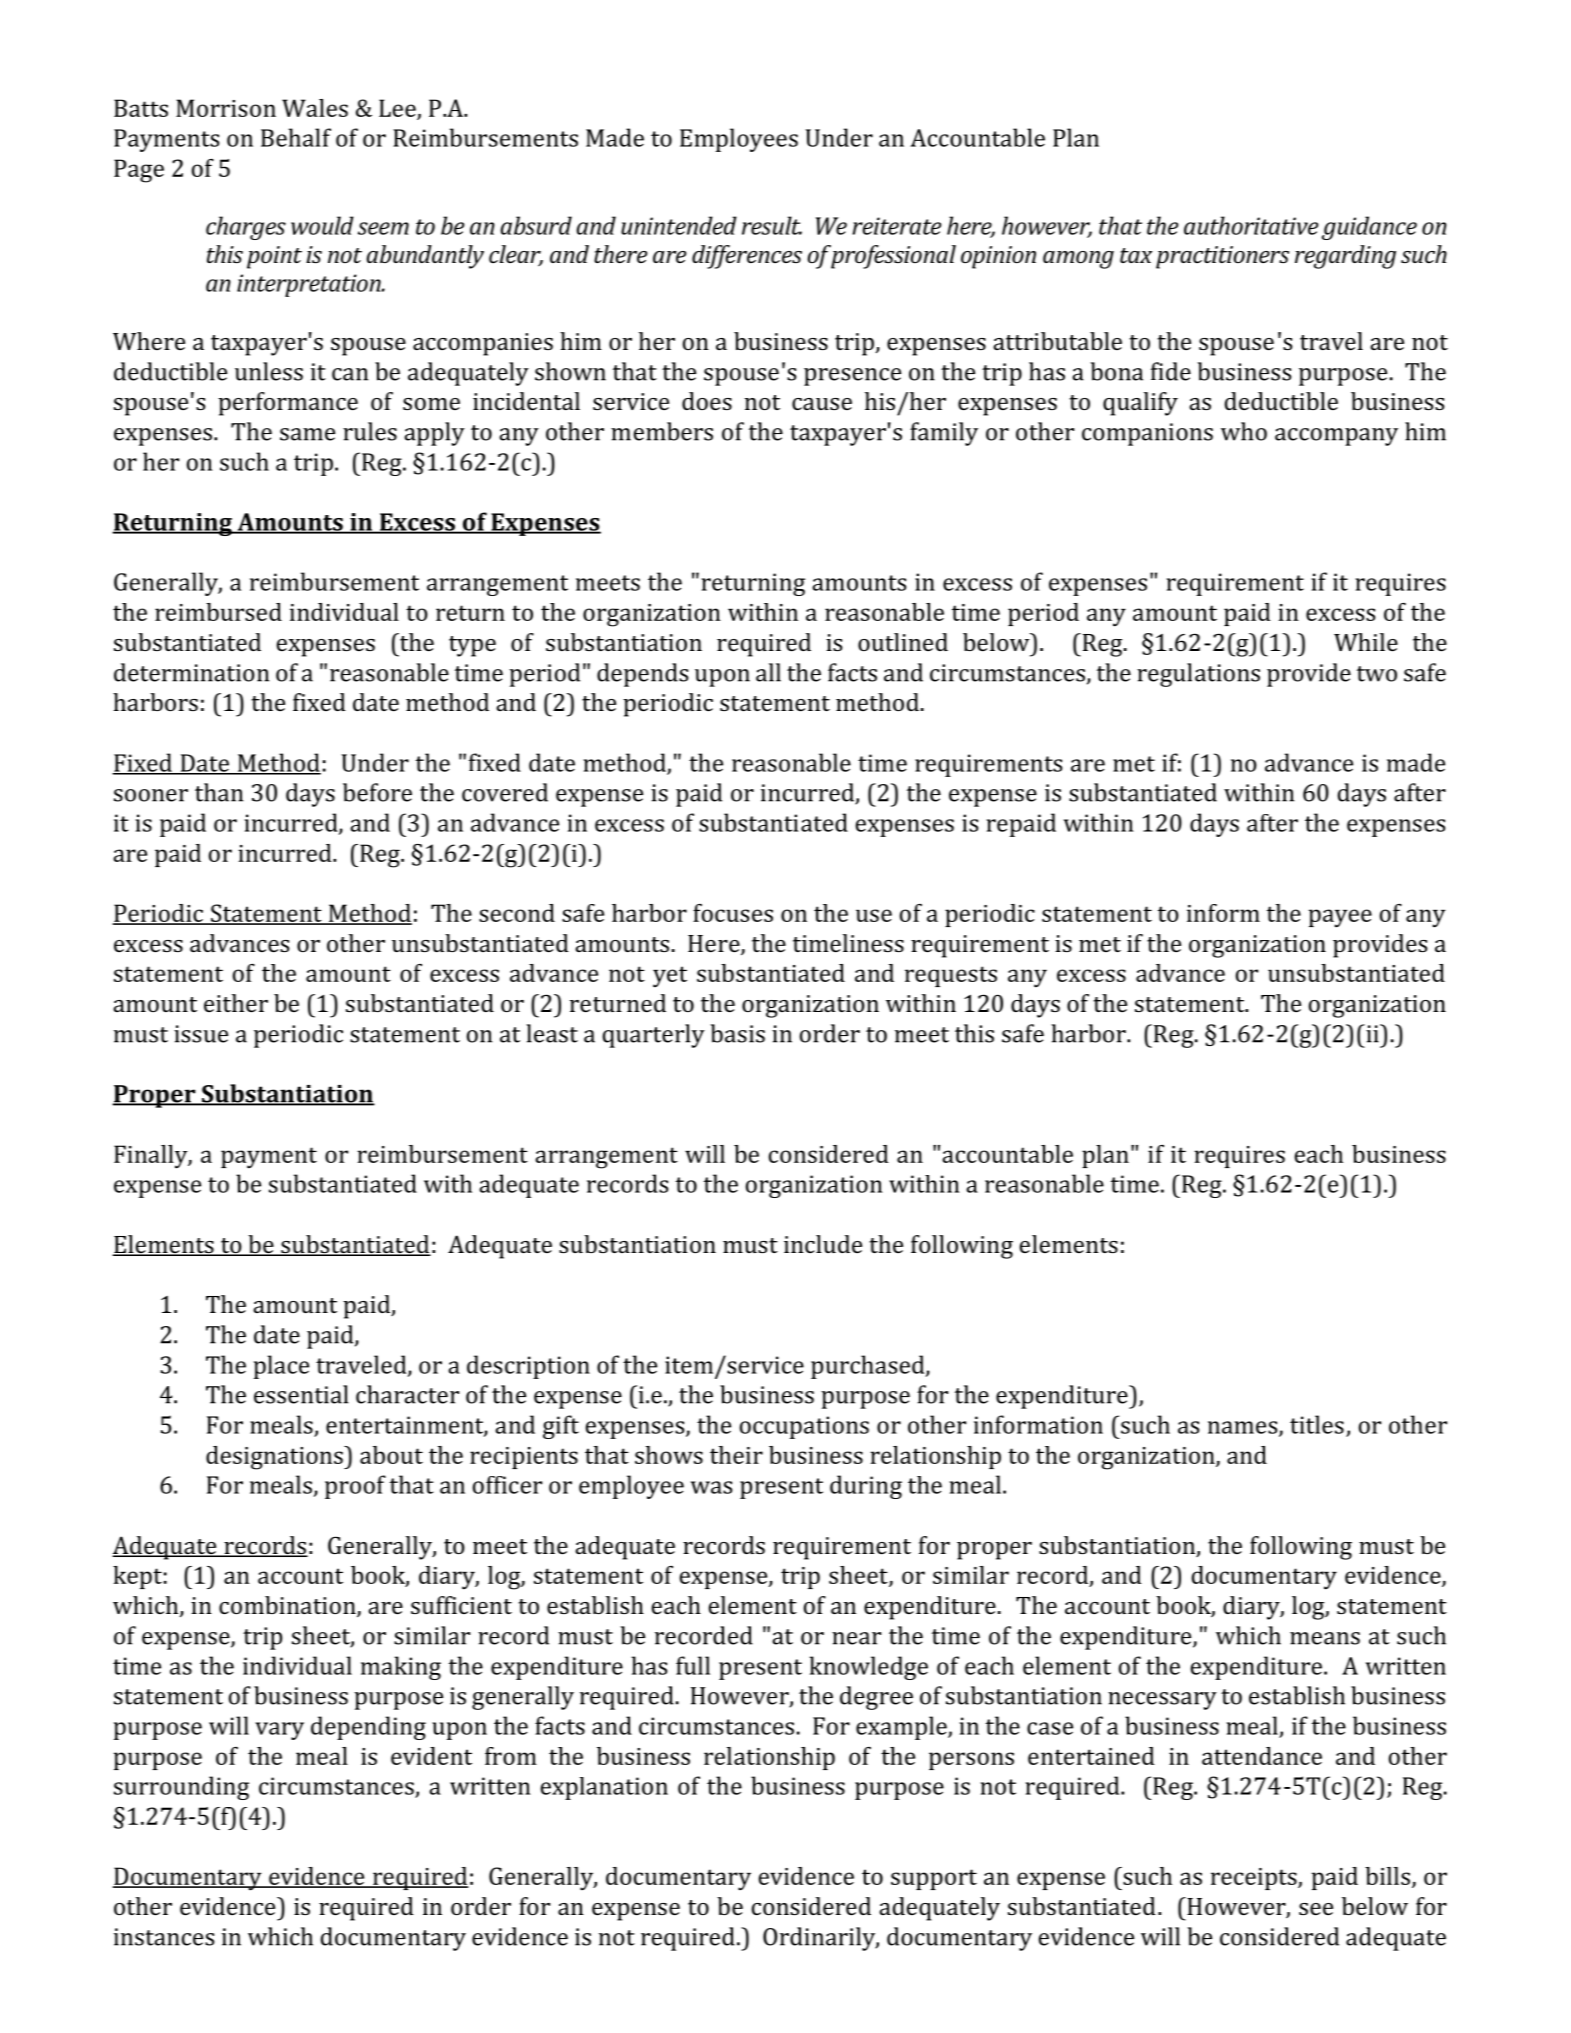  What do you see at coordinates (1251, 225) in the screenshot?
I see `authoritative` at bounding box center [1251, 225].
